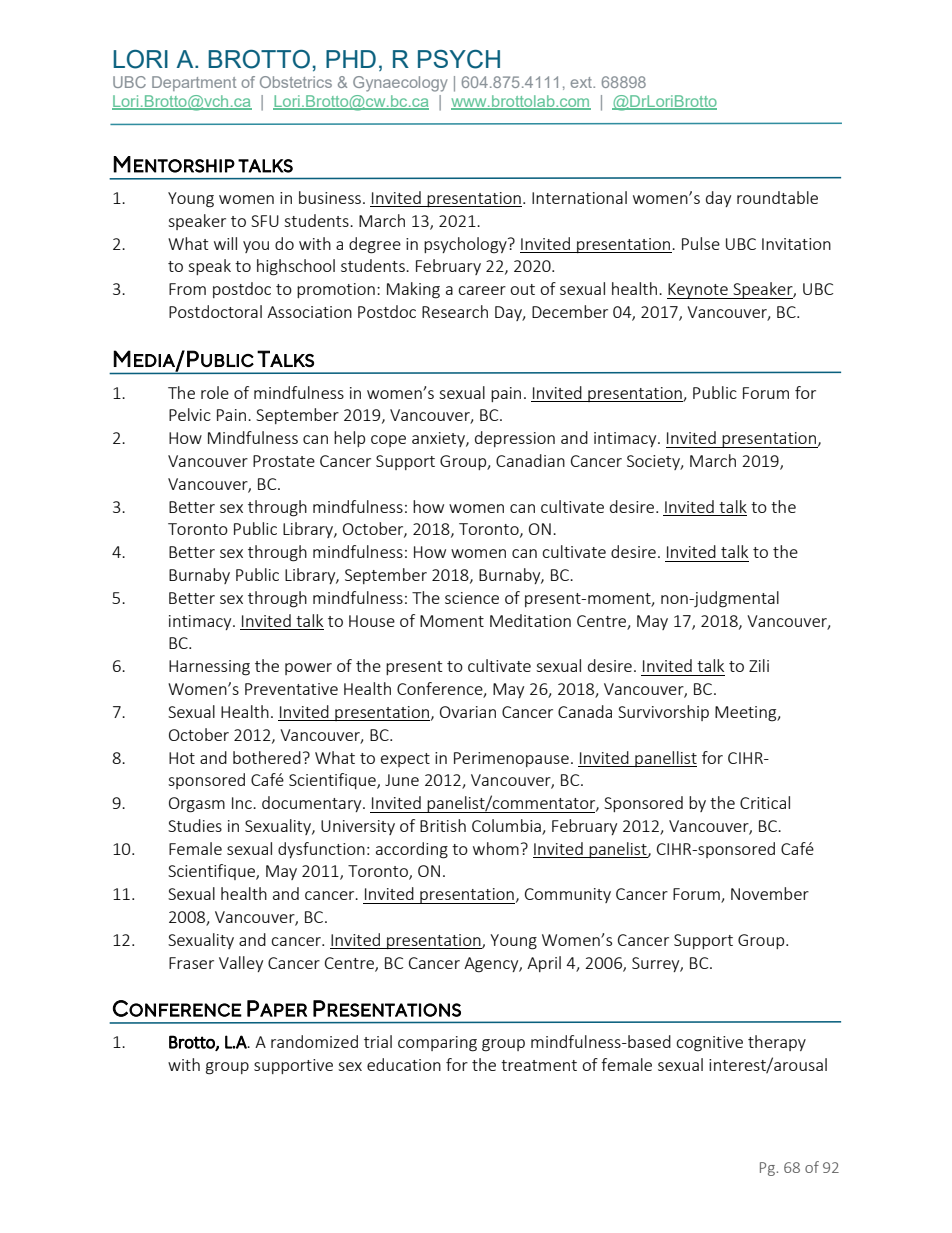  What do you see at coordinates (400, 84) in the screenshot?
I see `Gynaecology` at bounding box center [400, 84].
